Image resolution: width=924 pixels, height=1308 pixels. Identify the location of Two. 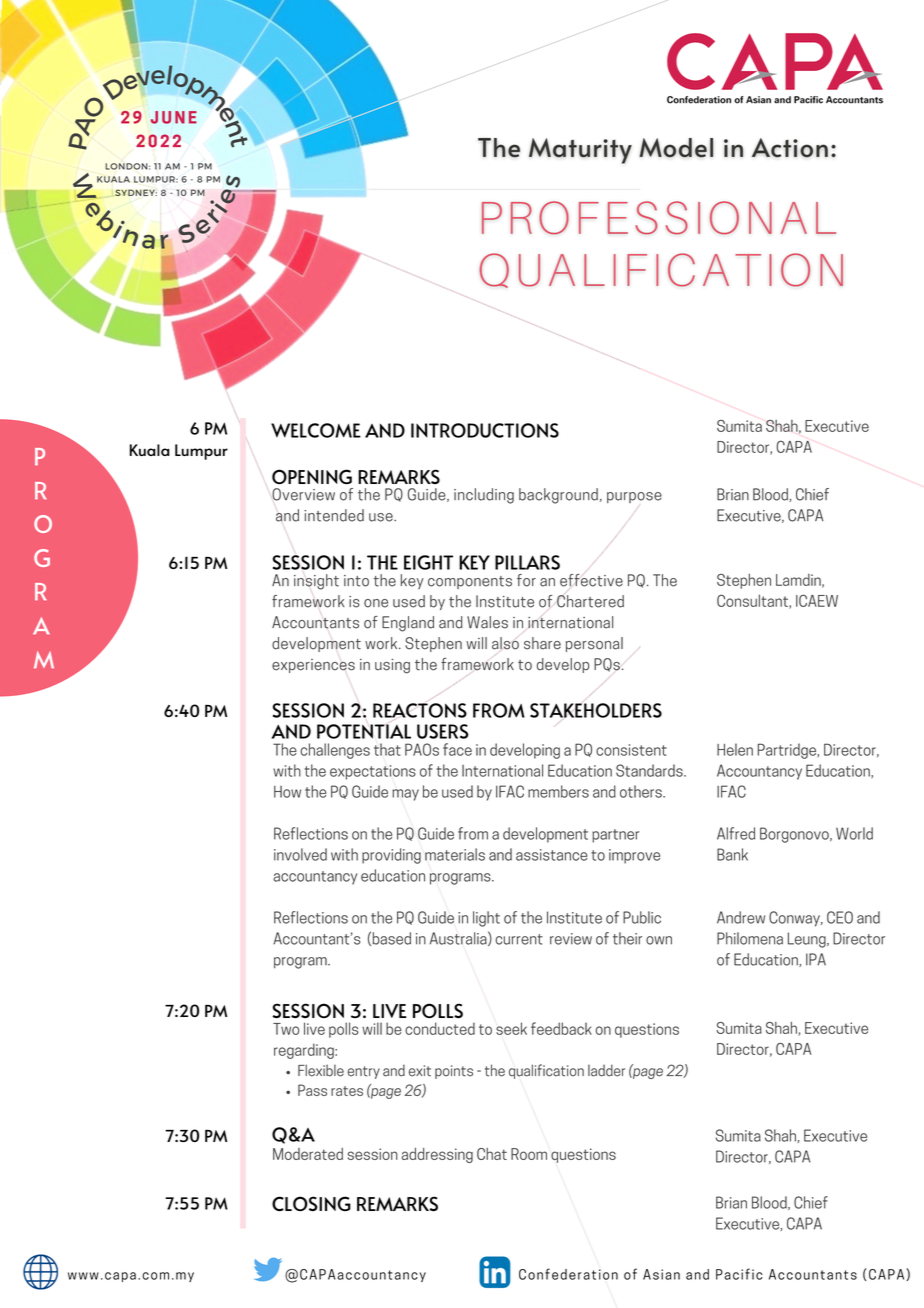
(286, 1029).
